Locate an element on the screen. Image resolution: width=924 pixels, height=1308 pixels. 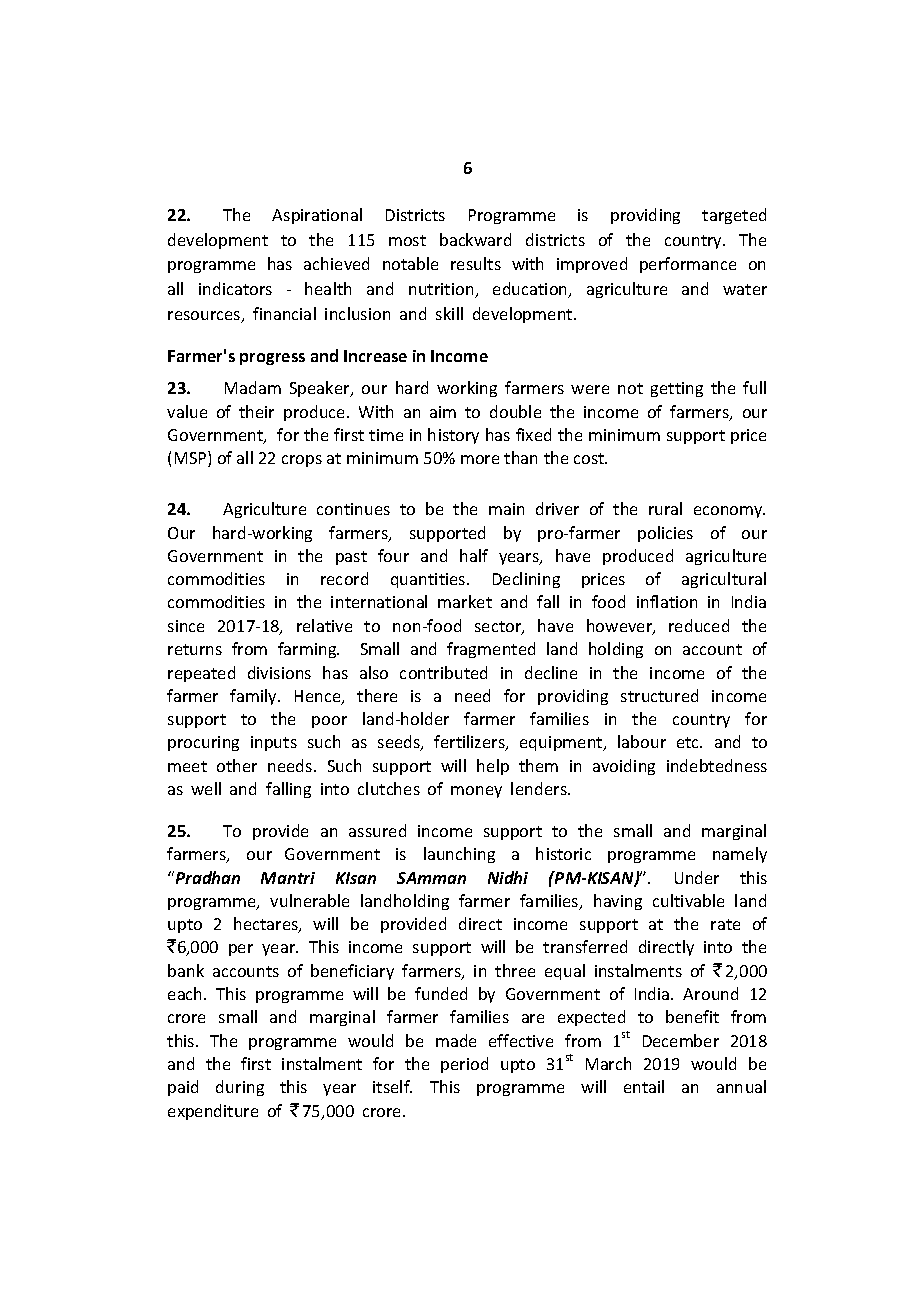
well is located at coordinates (206, 788).
